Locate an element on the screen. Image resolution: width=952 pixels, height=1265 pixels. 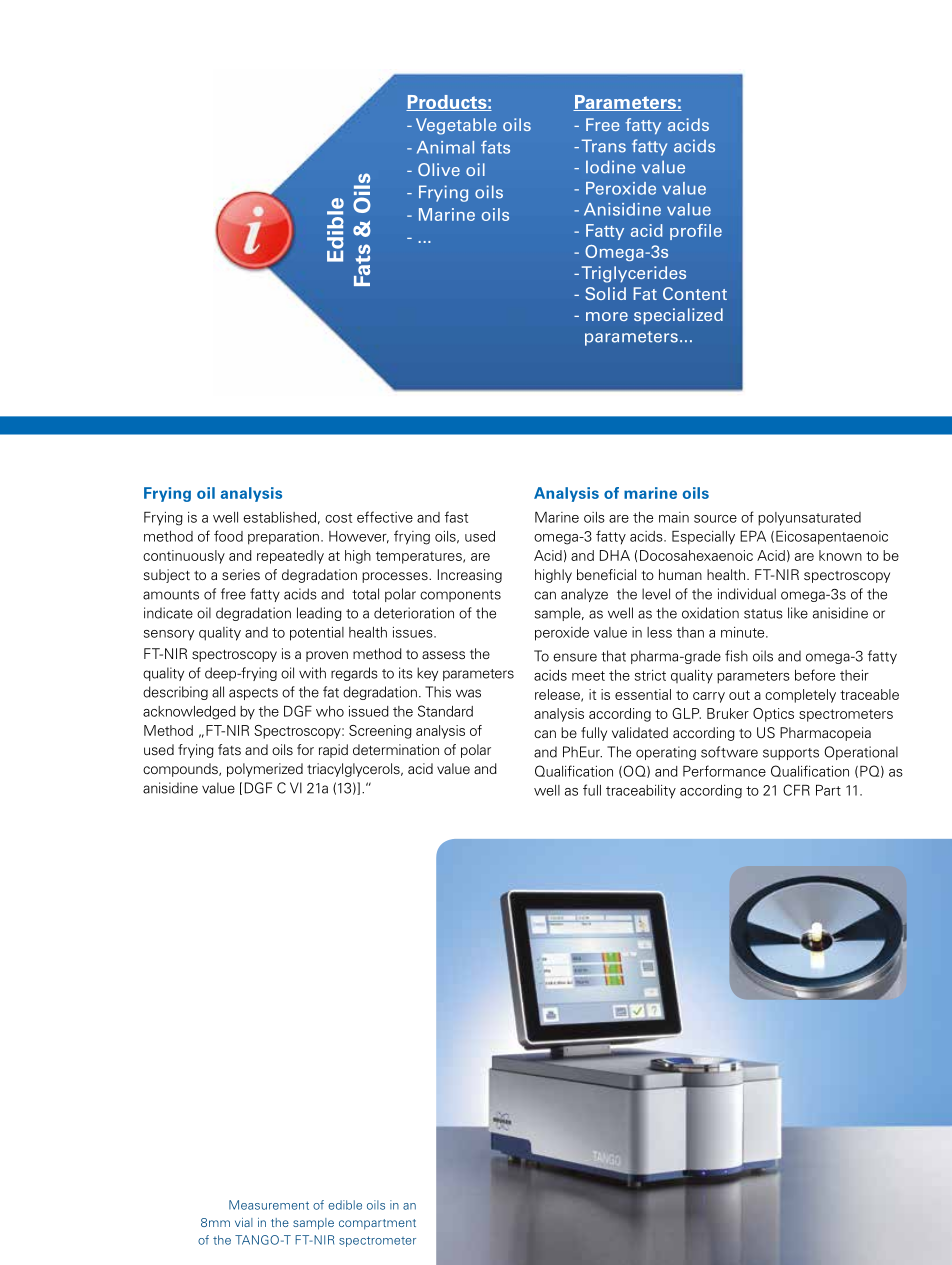
Animal is located at coordinates (445, 147).
